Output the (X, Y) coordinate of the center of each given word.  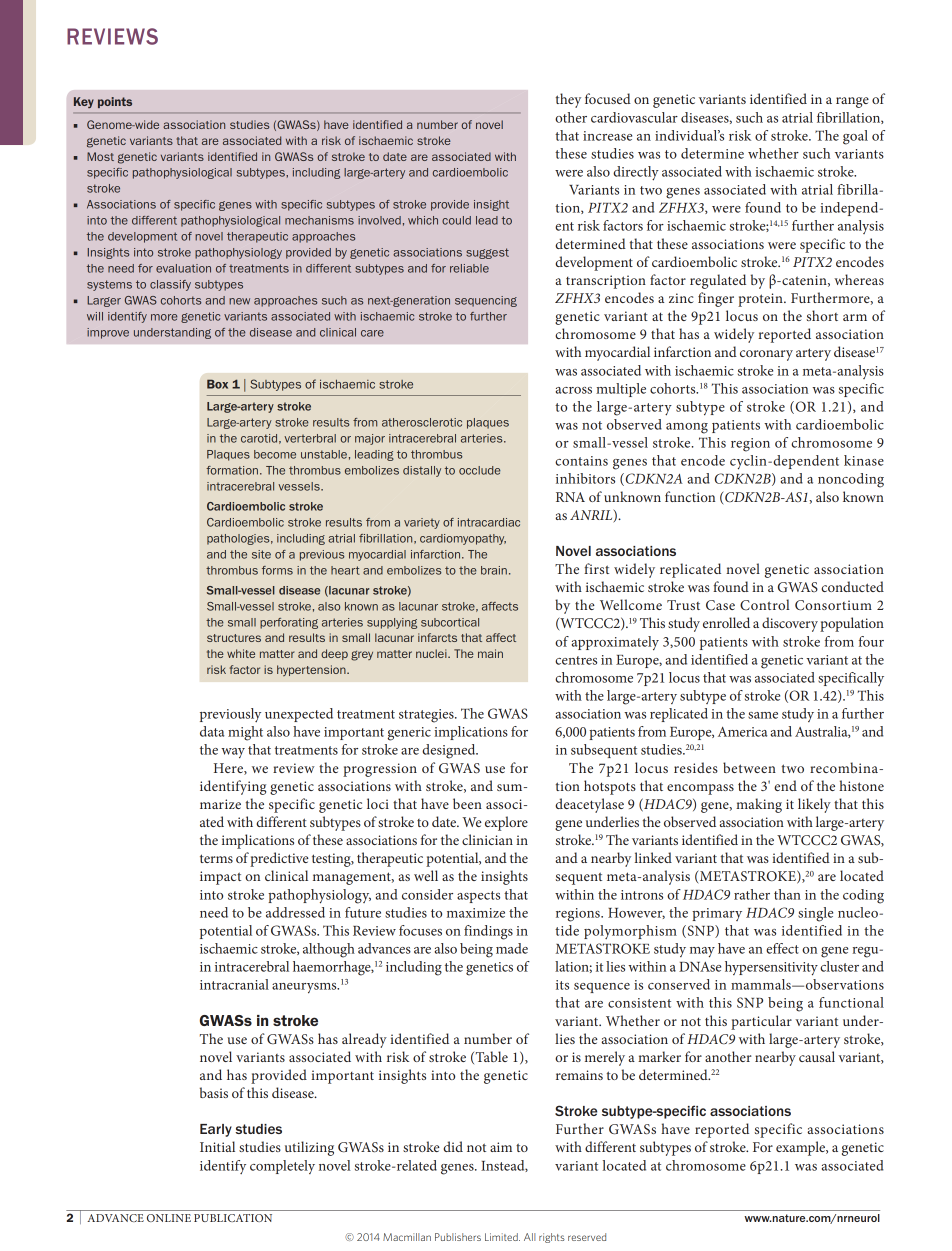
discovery (790, 624)
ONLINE (169, 1218)
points (115, 102)
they (568, 100)
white (241, 653)
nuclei (432, 653)
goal (855, 137)
